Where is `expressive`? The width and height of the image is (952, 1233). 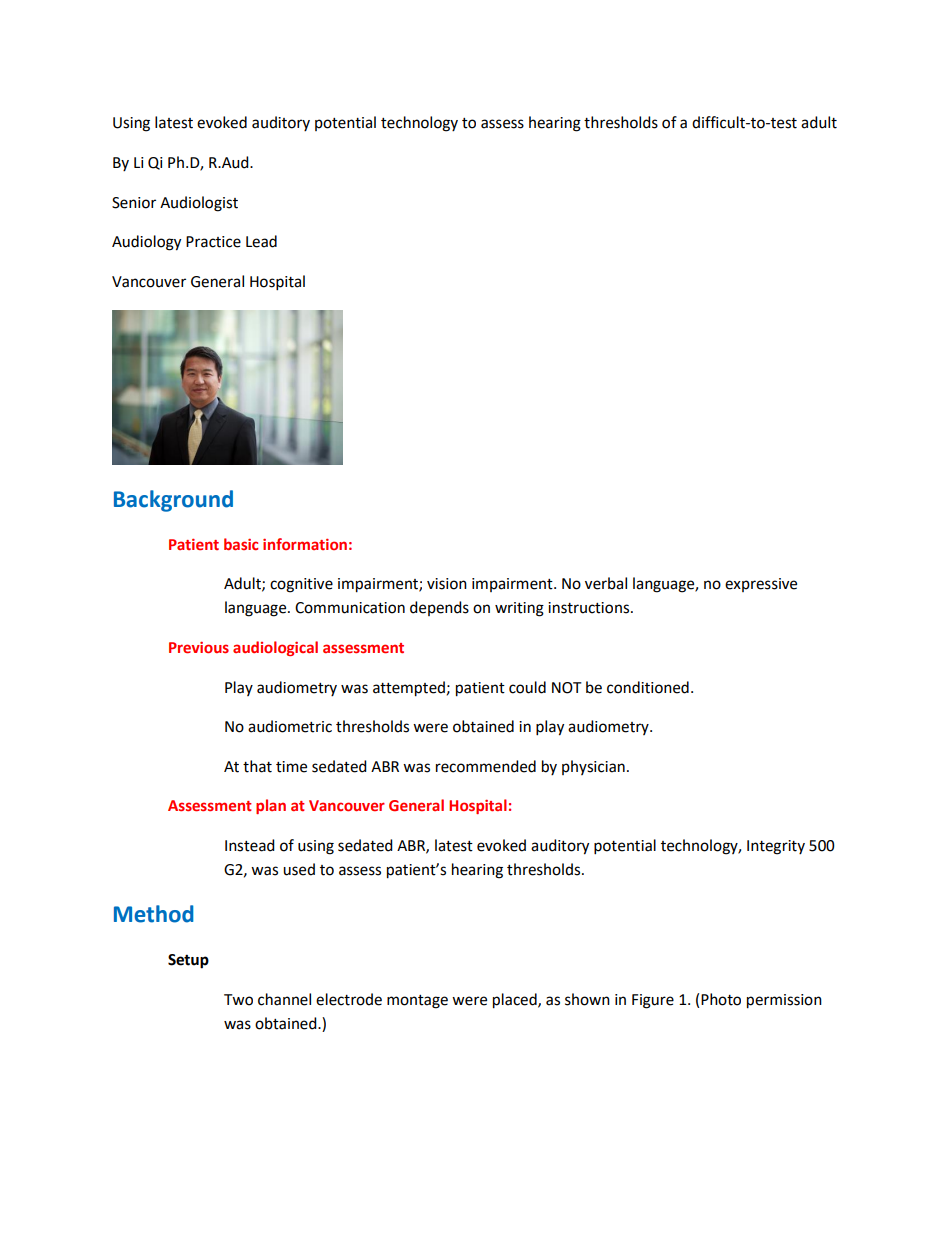
expressive is located at coordinates (761, 585).
